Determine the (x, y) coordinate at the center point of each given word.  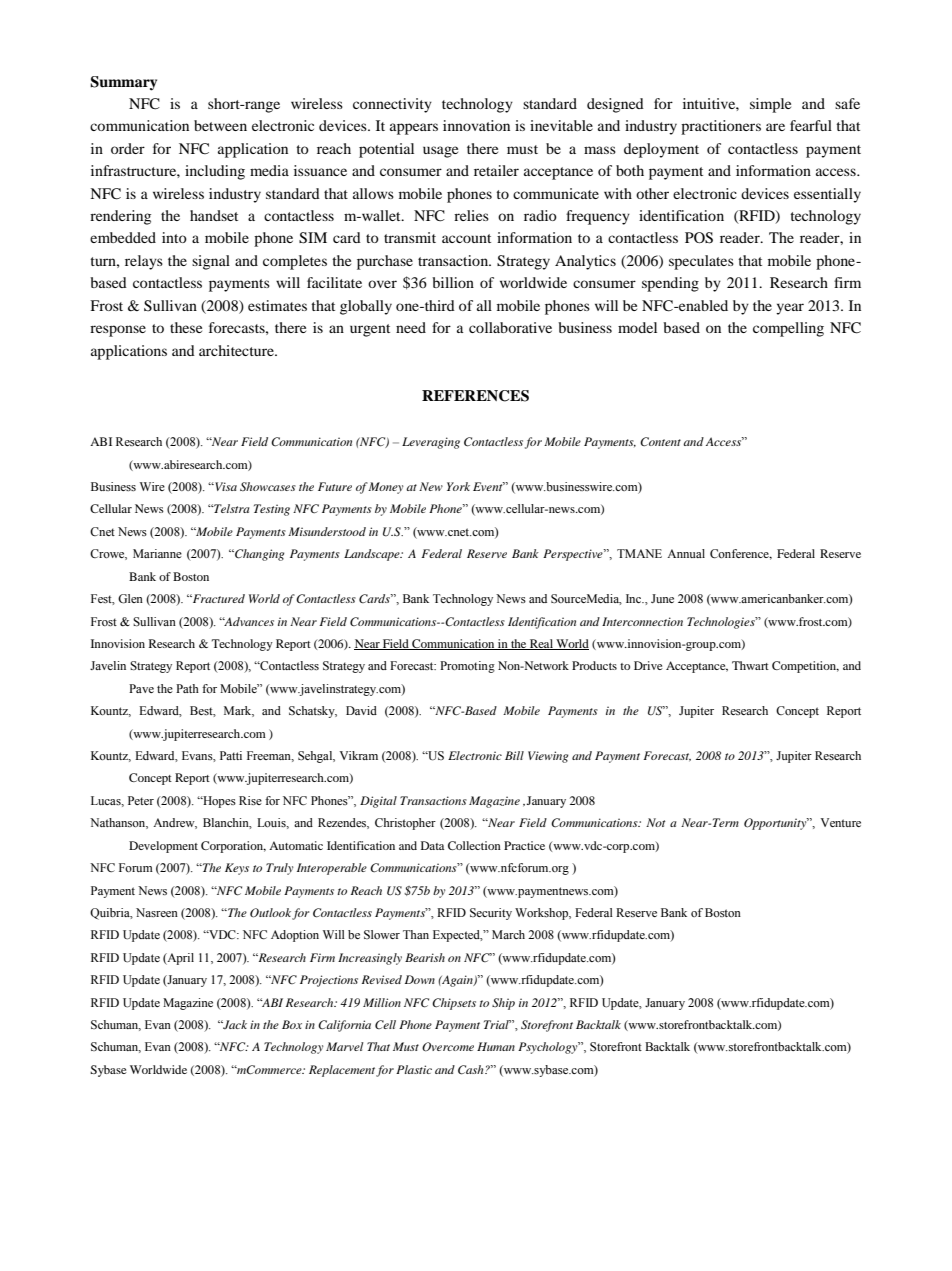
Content (660, 441)
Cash (472, 1070)
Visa (225, 486)
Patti (231, 755)
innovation (476, 125)
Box (292, 1024)
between (220, 125)
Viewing (548, 757)
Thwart (750, 665)
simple (770, 105)
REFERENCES (475, 396)
